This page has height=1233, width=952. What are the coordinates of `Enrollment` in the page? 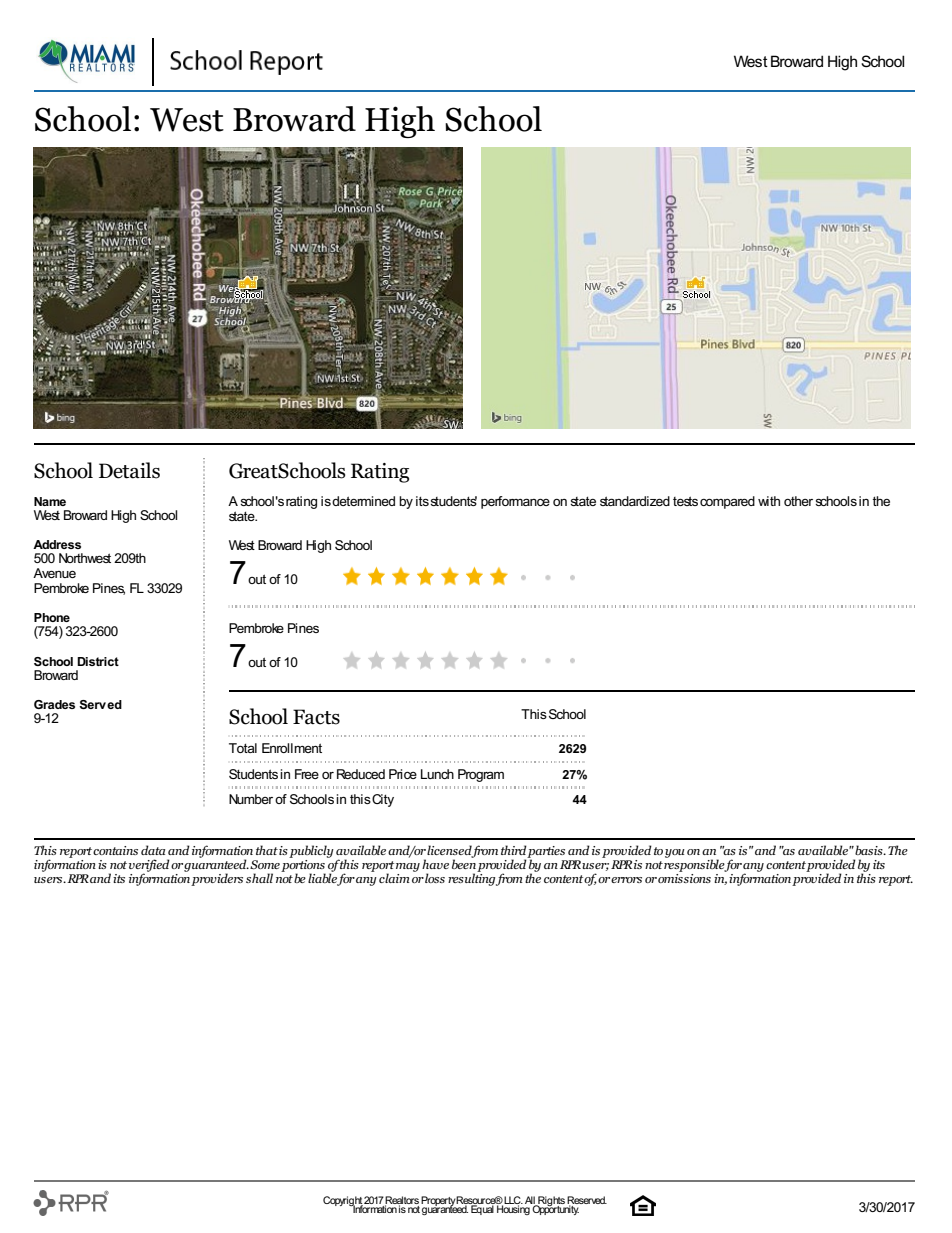 It's located at (292, 748).
